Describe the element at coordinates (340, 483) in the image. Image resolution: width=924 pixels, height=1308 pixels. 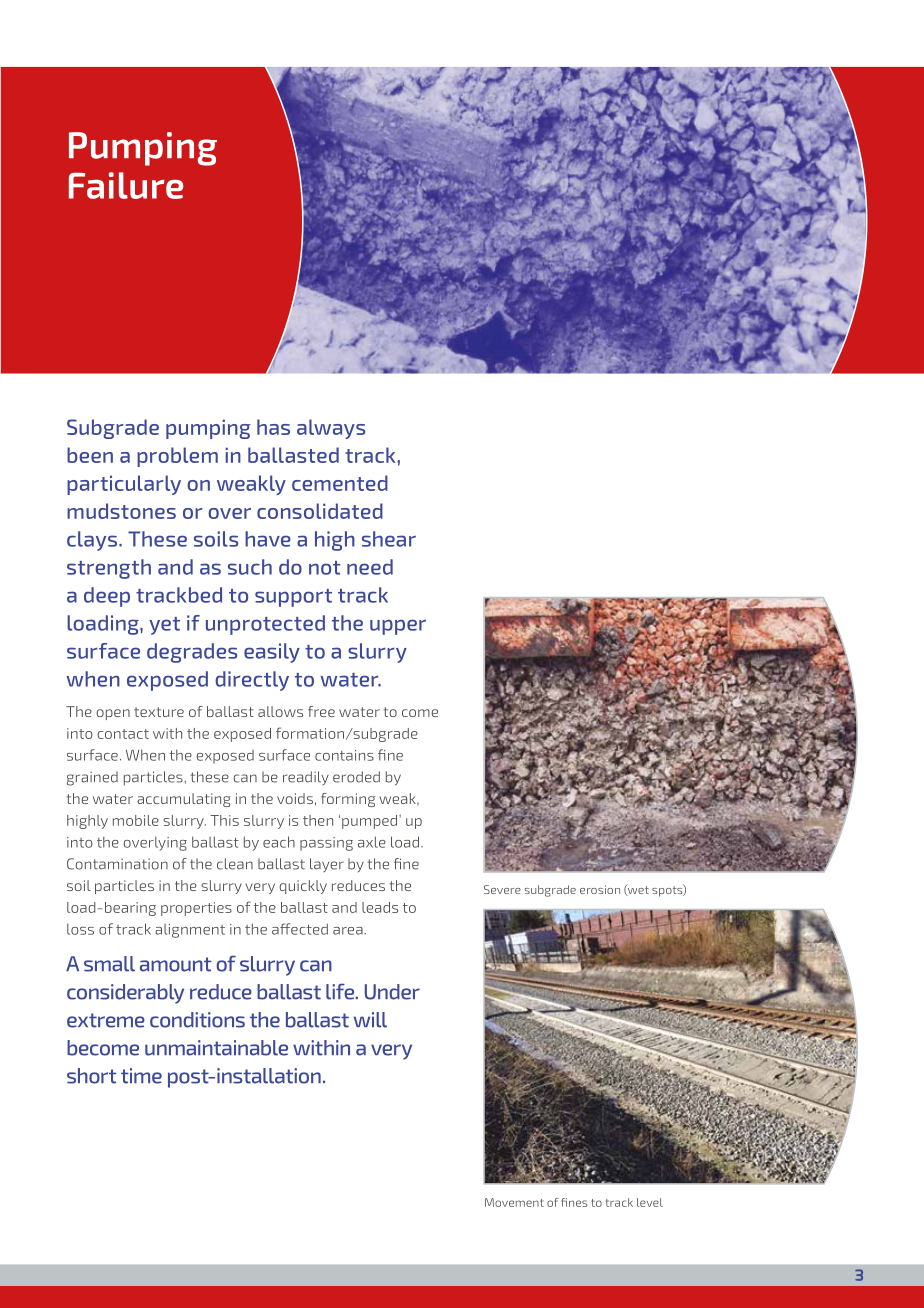
I see `cemented` at that location.
